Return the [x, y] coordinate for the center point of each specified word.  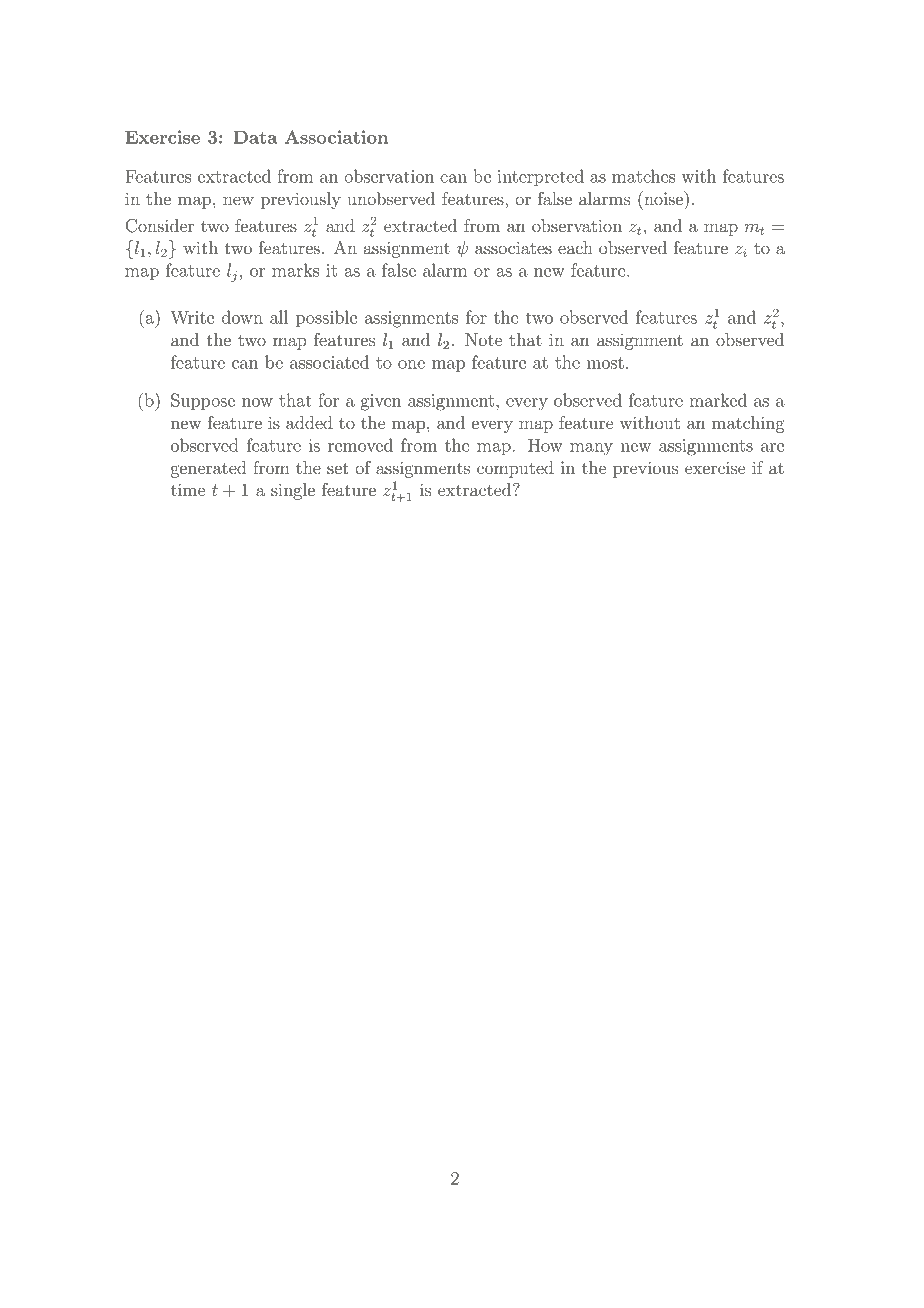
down [242, 317]
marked [718, 400]
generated [209, 469]
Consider [160, 226]
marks [295, 270]
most [605, 363]
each [575, 247]
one [411, 364]
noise [663, 198]
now [257, 402]
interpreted [540, 177]
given [381, 402]
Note [483, 339]
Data [255, 137]
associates [513, 247]
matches [643, 176]
